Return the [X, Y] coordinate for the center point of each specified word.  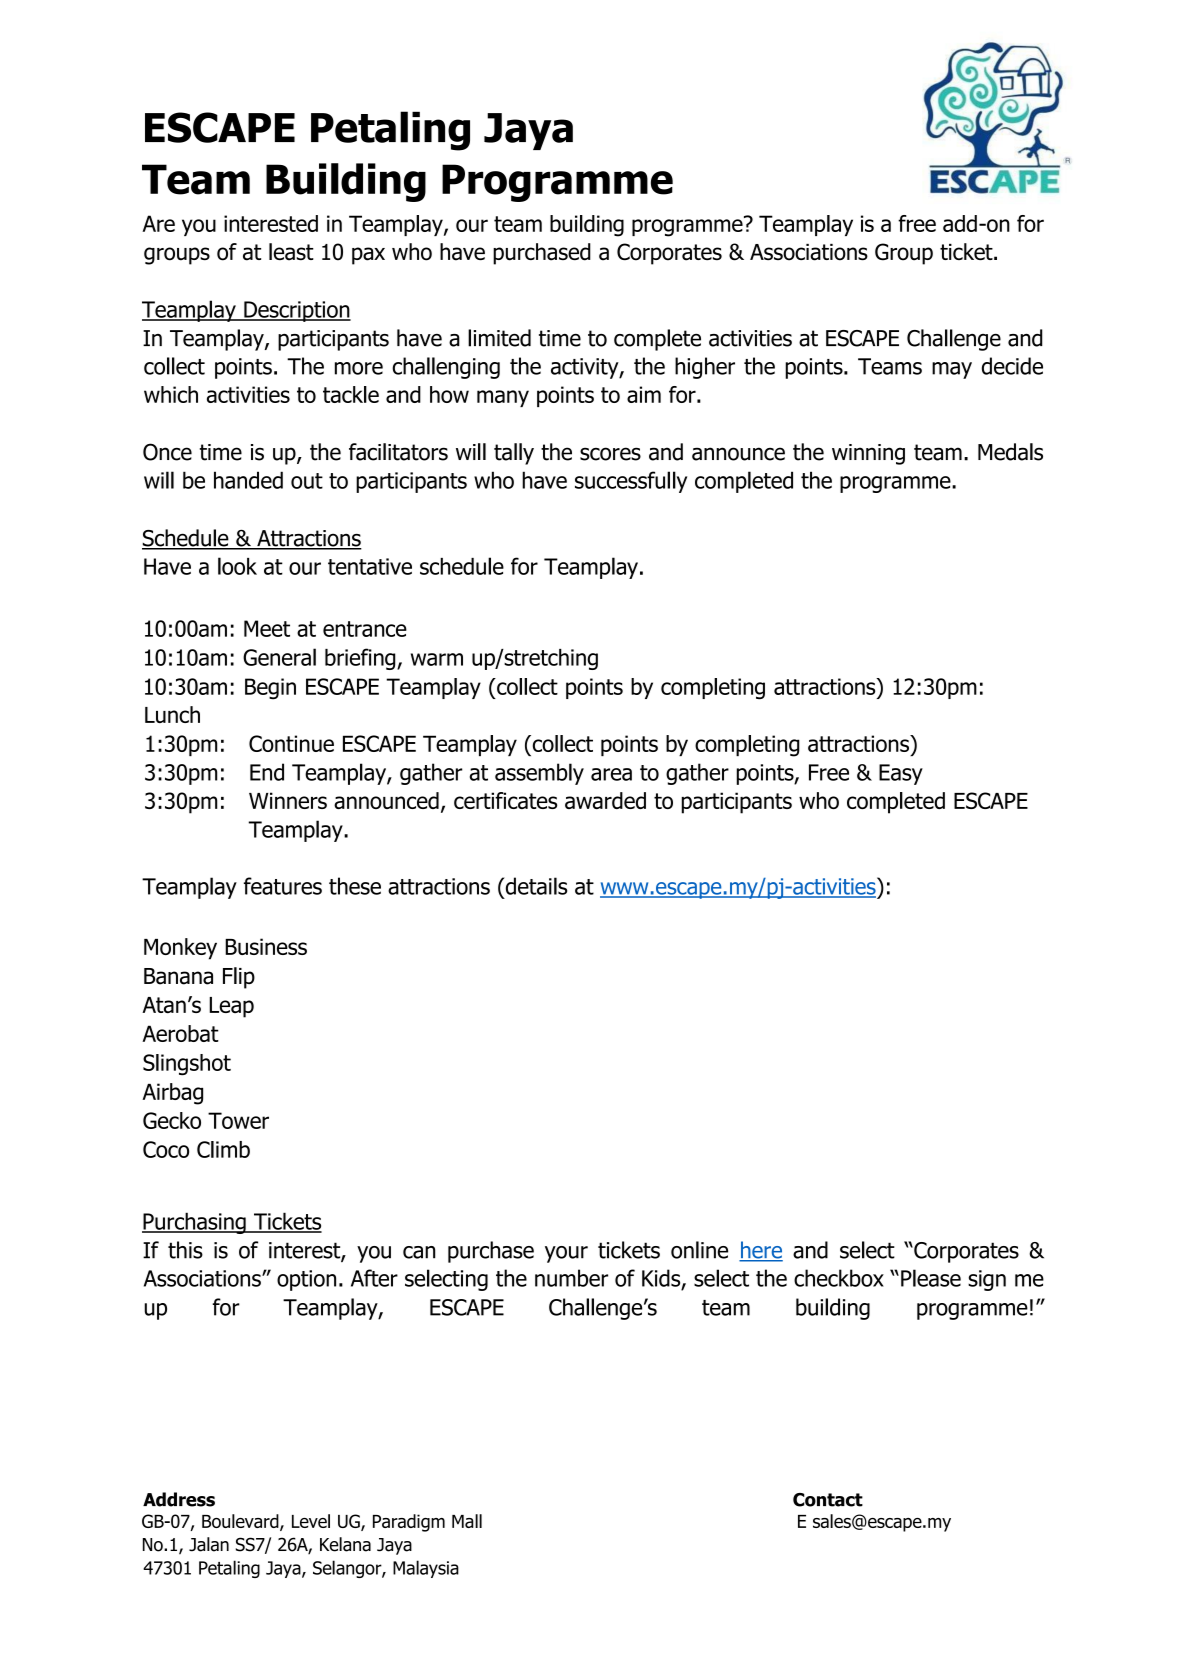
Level [311, 1521]
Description [296, 311]
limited [499, 338]
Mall [467, 1521]
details [535, 886]
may [952, 370]
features [283, 886]
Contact [828, 1500]
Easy [901, 774]
